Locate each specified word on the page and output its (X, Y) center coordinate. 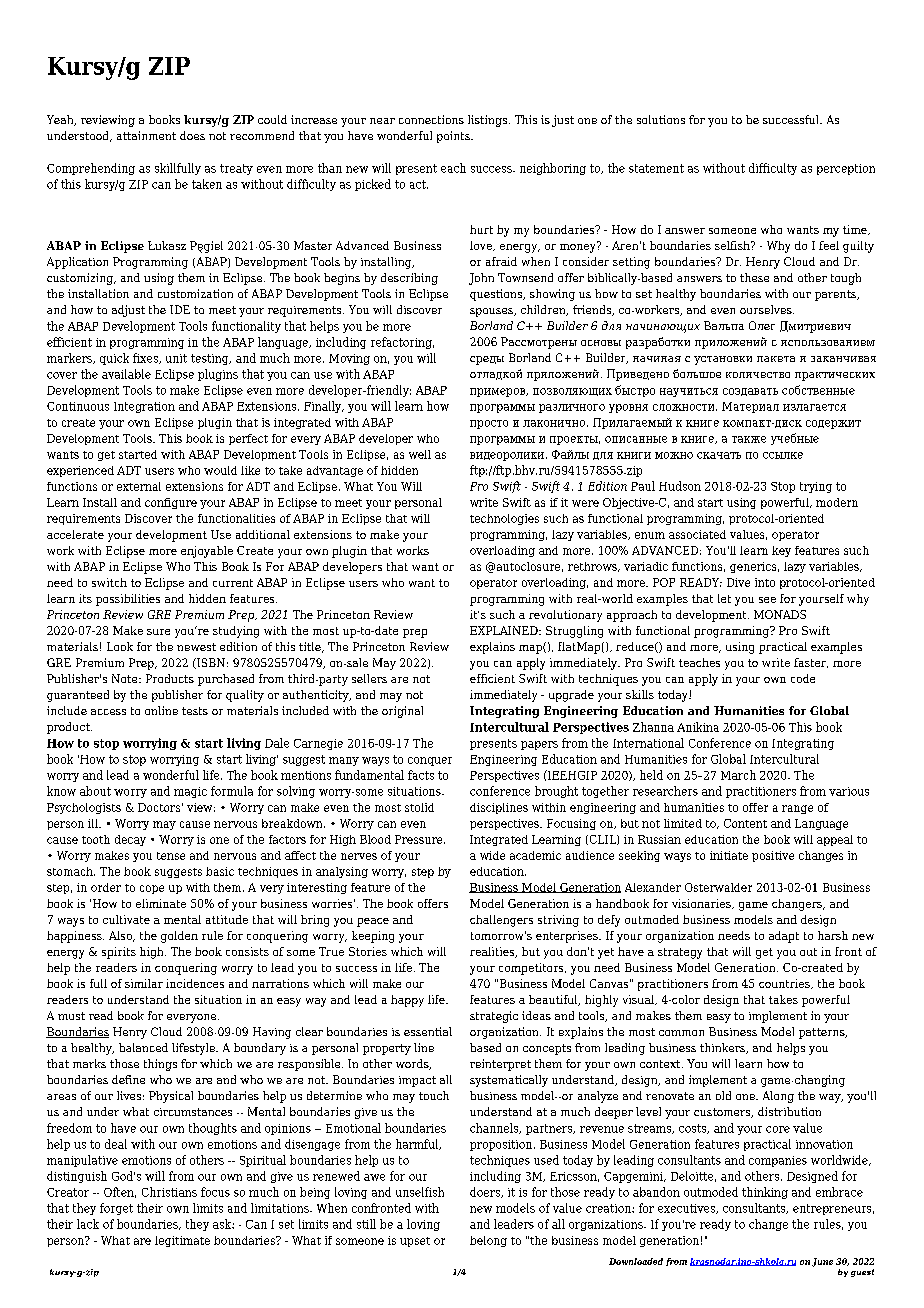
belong (488, 1241)
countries (785, 984)
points (454, 137)
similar (144, 983)
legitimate (182, 1241)
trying (816, 487)
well (420, 454)
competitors (532, 969)
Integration (144, 407)
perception (846, 169)
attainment (146, 135)
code (803, 678)
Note (126, 678)
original (402, 712)
